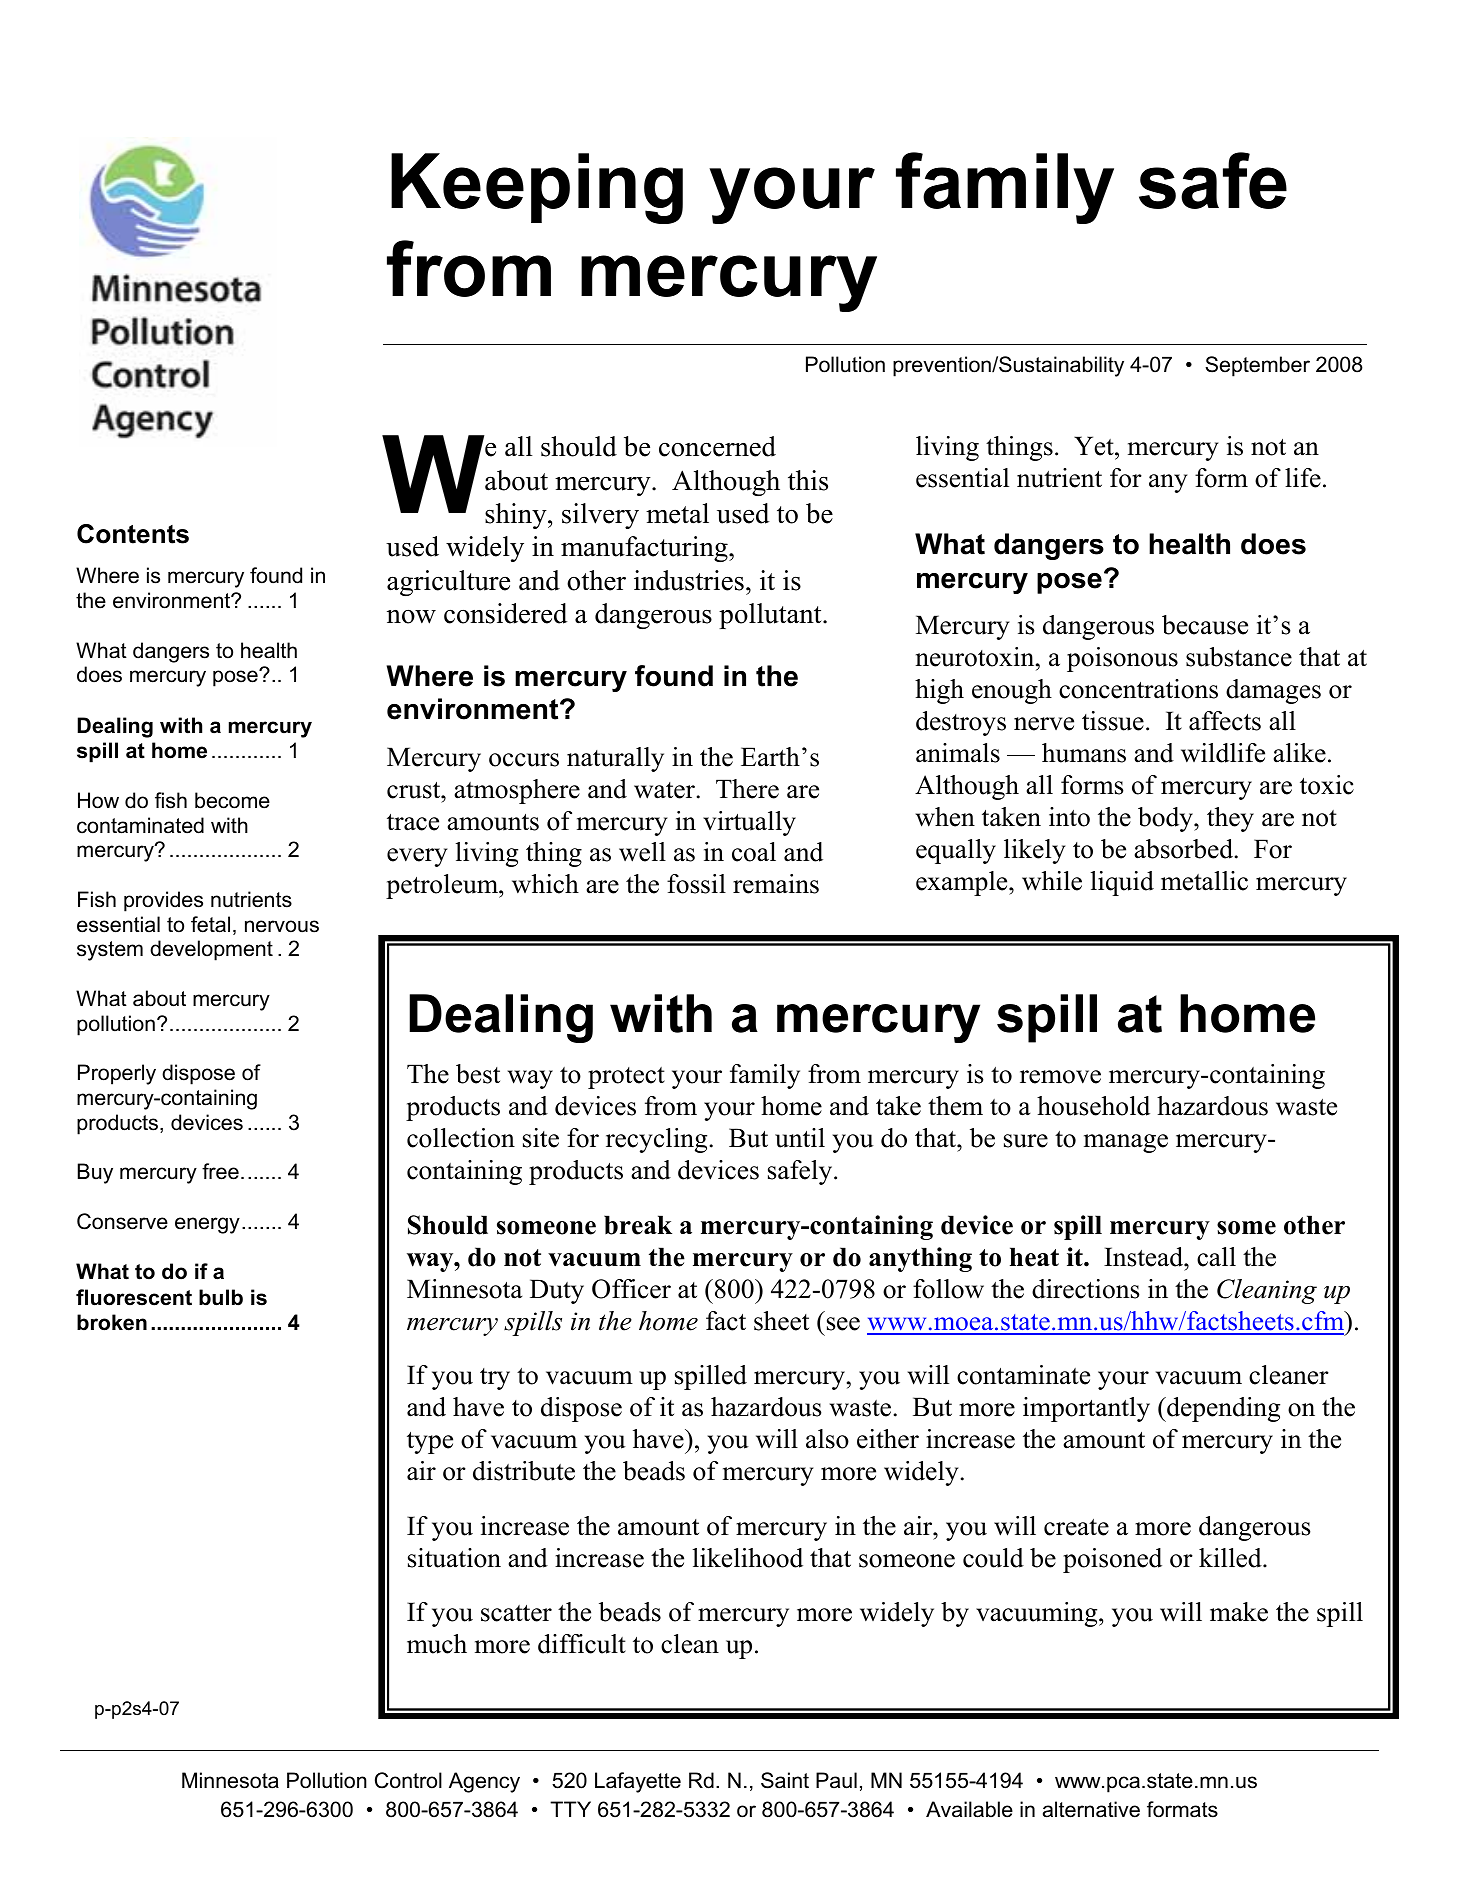 The image size is (1461, 1891). What do you see at coordinates (537, 188) in the page?
I see `Keeping` at bounding box center [537, 188].
